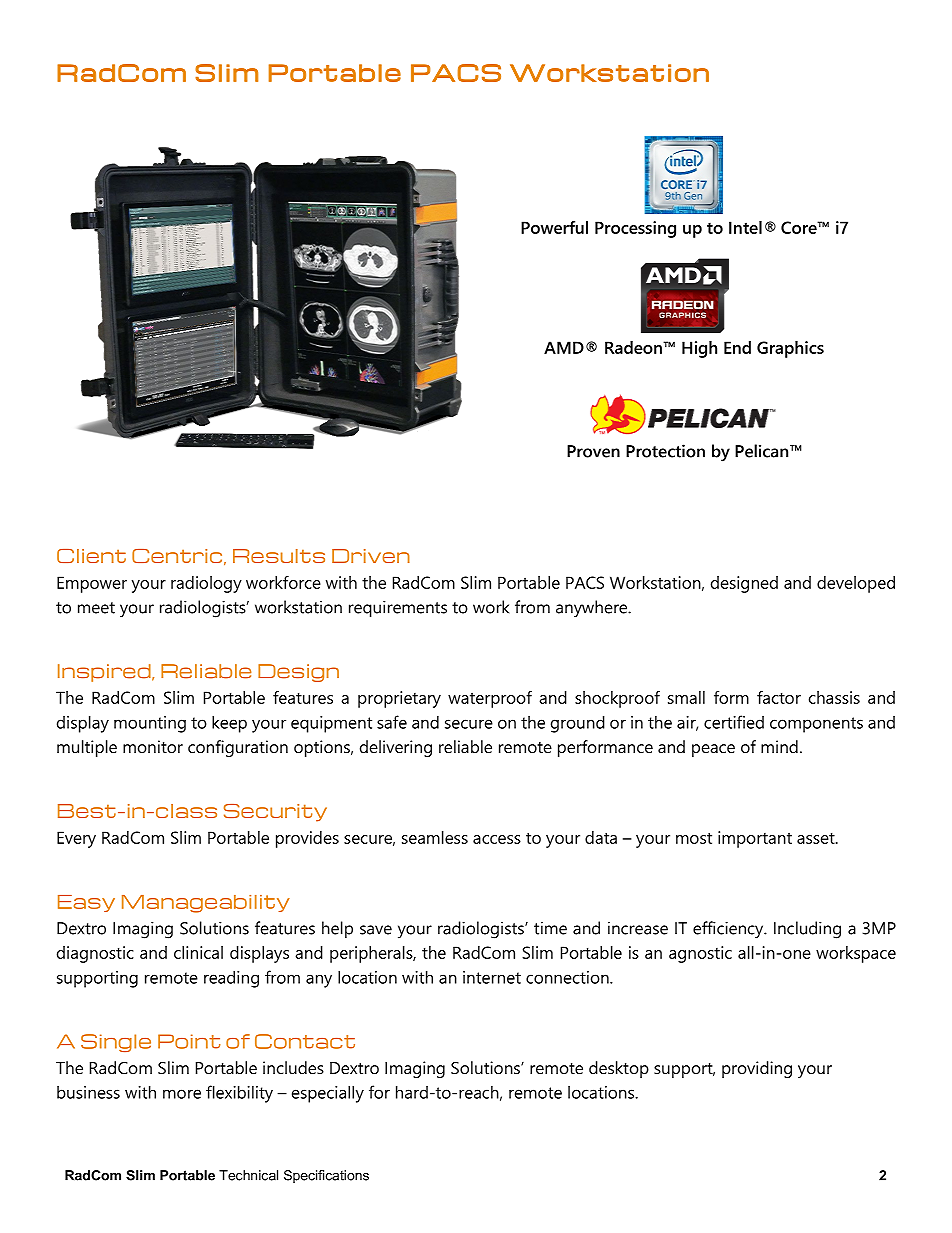 The width and height of the page is (952, 1233). I want to click on Proven, so click(593, 451).
